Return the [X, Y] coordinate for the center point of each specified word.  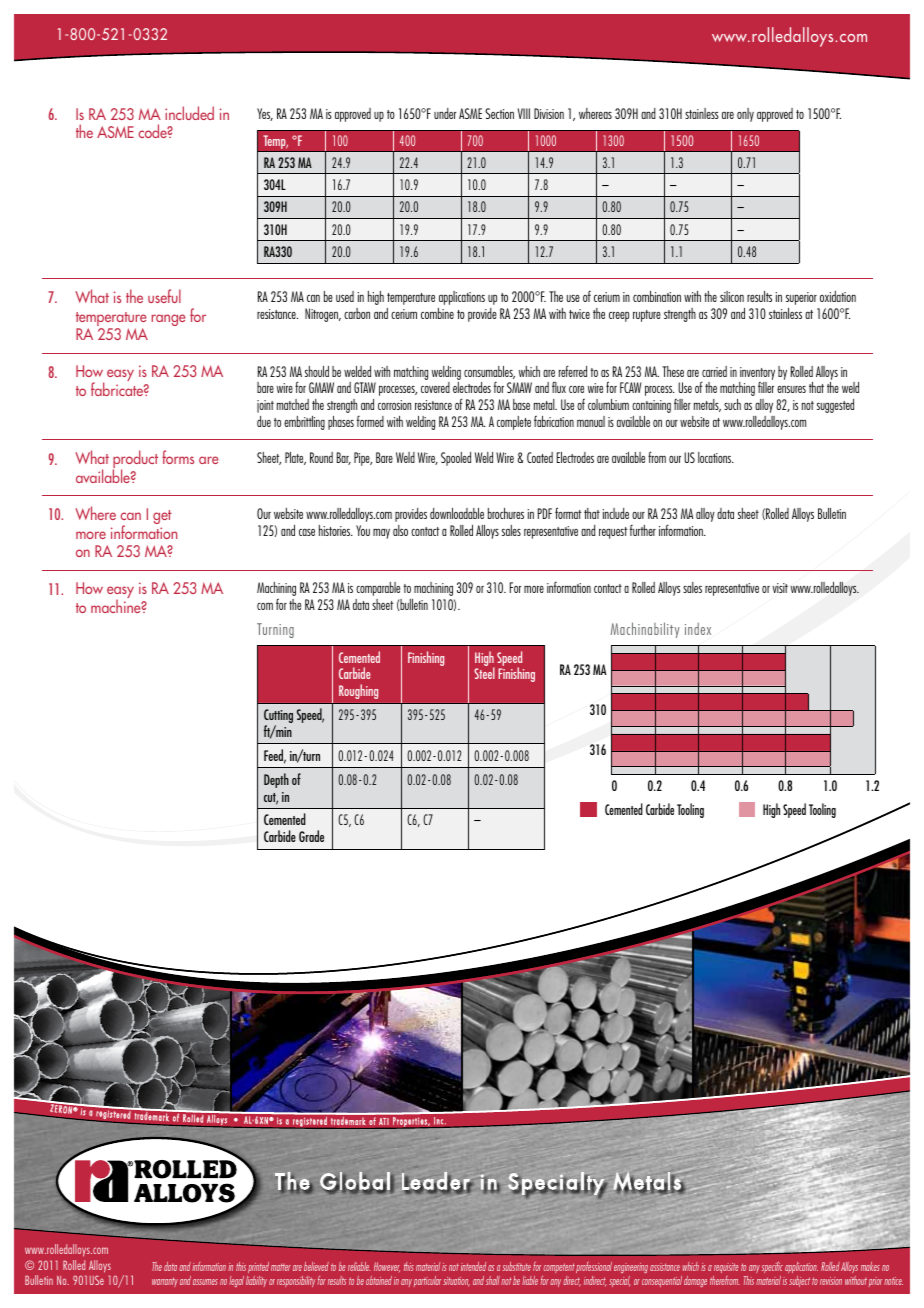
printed [258, 1267]
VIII [524, 113]
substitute [516, 1266]
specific [772, 1267]
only [745, 115]
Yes [265, 114]
